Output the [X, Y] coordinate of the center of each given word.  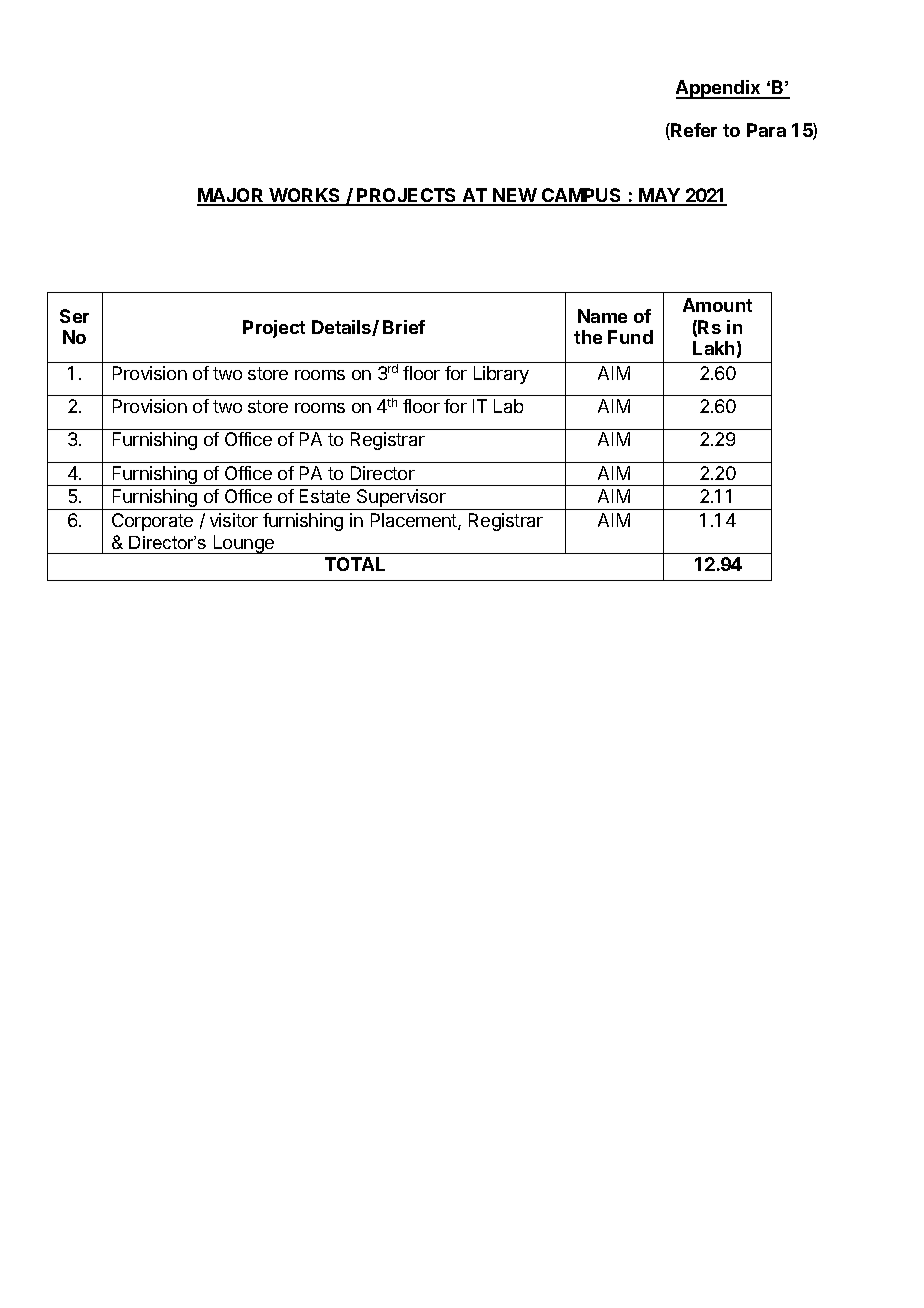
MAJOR [231, 196]
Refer [693, 131]
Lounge [243, 544]
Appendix [719, 89]
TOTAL [355, 564]
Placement [415, 521]
